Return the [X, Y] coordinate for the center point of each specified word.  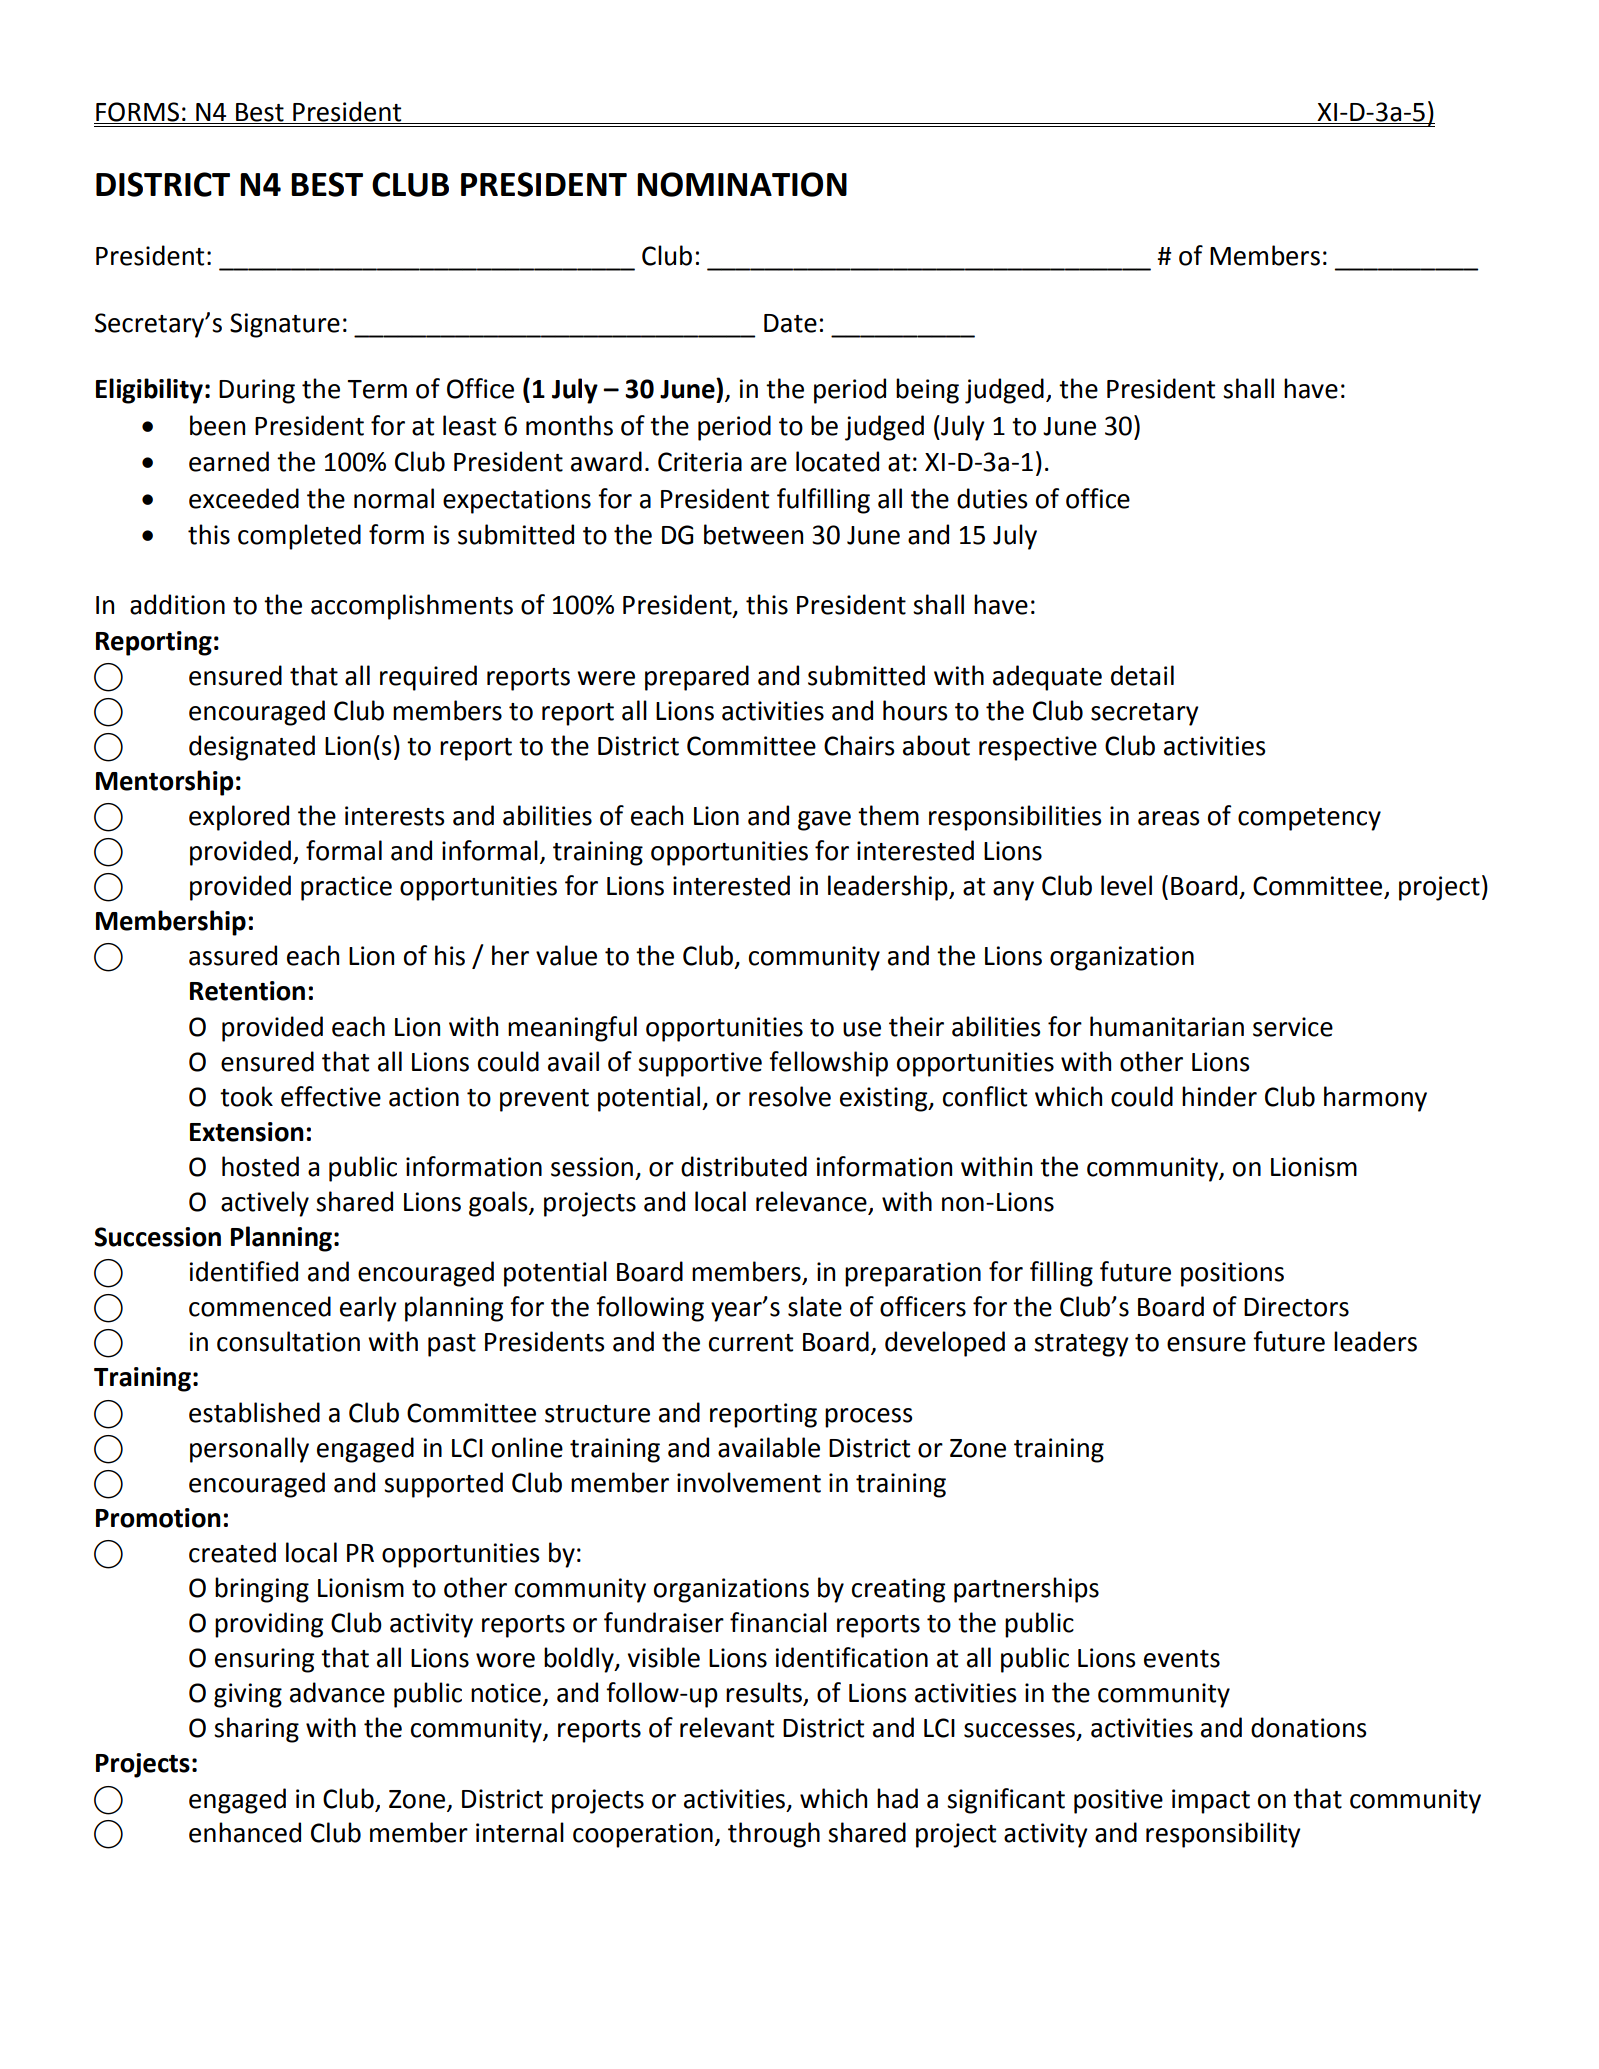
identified [244, 1271]
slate [815, 1306]
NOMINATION [742, 184]
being [927, 391]
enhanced [245, 1832]
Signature [285, 325]
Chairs [859, 745]
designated [252, 748]
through [774, 1835]
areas [1169, 818]
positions [1232, 1274]
